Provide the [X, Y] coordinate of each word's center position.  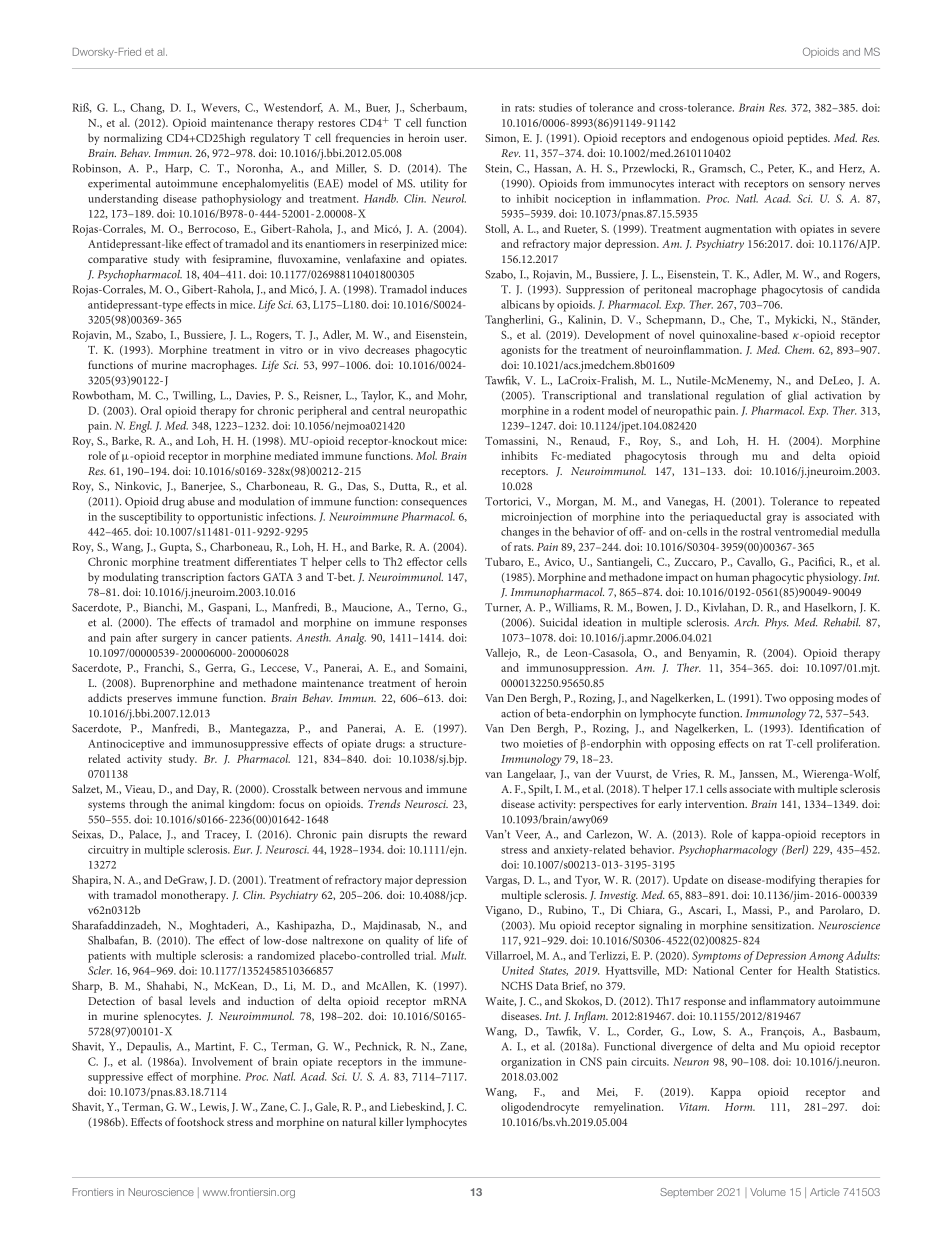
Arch [746, 622]
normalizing [133, 139]
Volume [768, 1192]
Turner [503, 608]
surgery [180, 640]
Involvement [222, 1061]
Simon [502, 139]
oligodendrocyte [540, 1108]
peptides [808, 139]
